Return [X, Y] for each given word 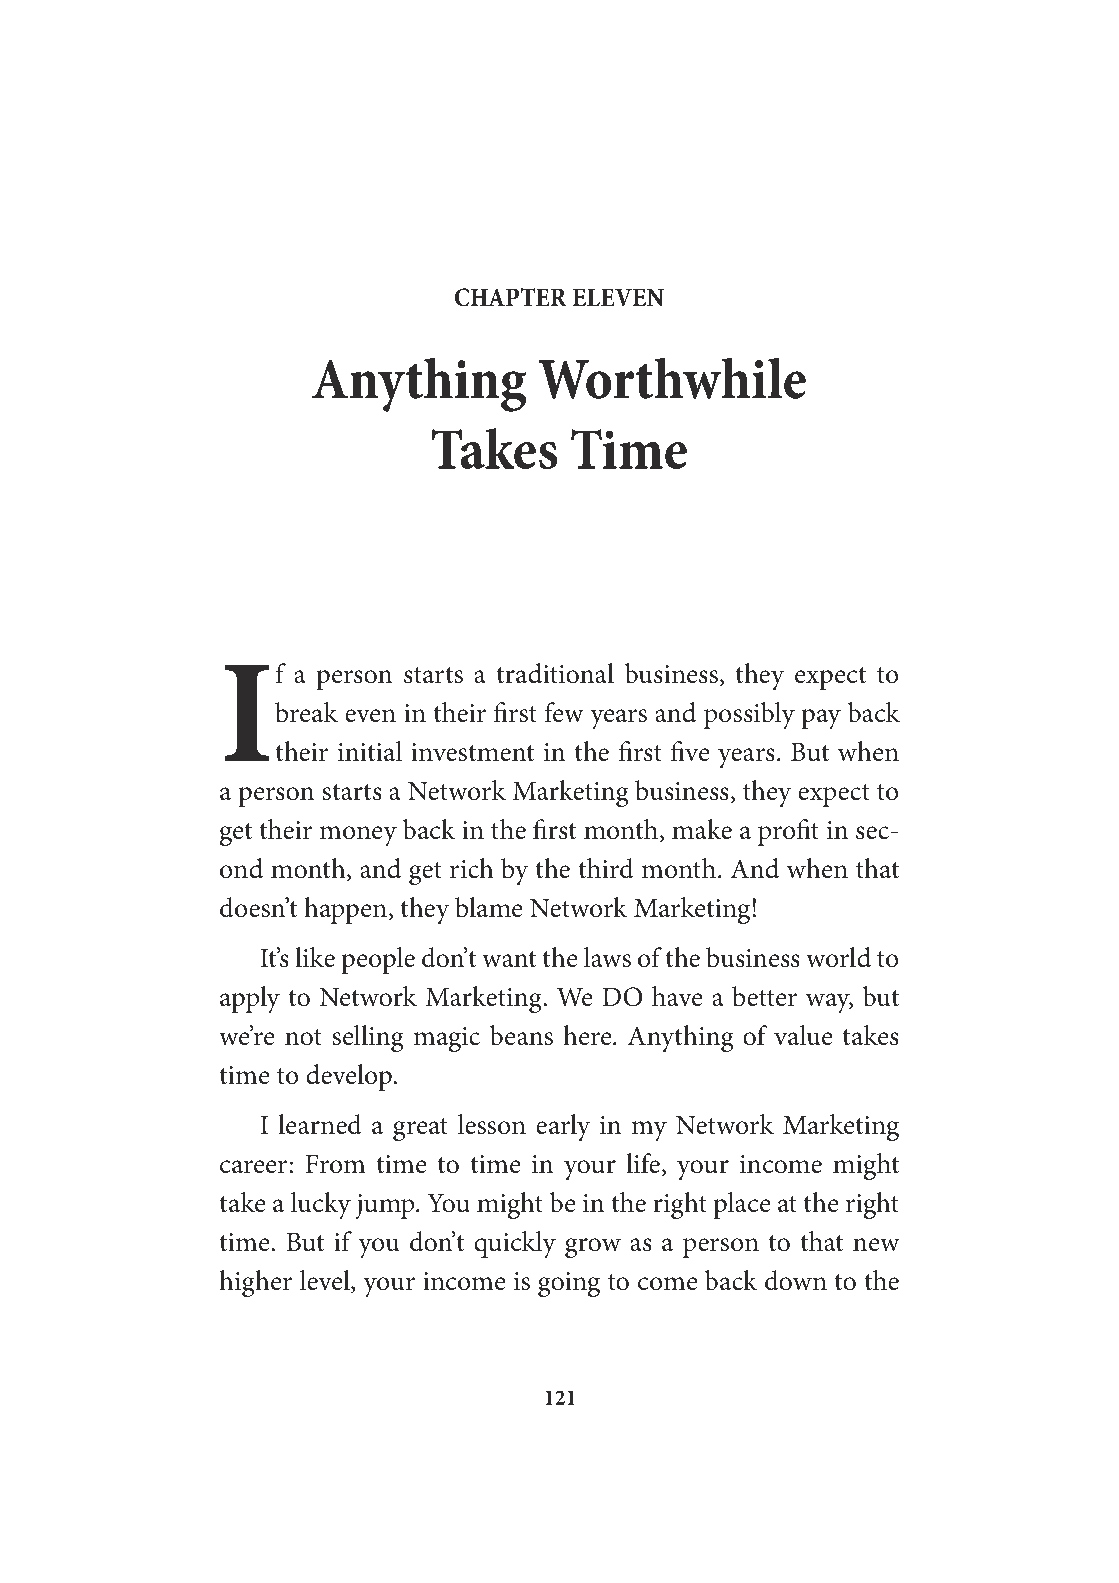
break [306, 712]
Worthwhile [672, 378]
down [796, 1280]
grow [593, 1248]
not [303, 1037]
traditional [555, 673]
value [803, 1035]
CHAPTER [511, 297]
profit [788, 832]
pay [821, 719]
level [326, 1281]
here [588, 1035]
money [358, 836]
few [564, 712]
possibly [749, 715]
